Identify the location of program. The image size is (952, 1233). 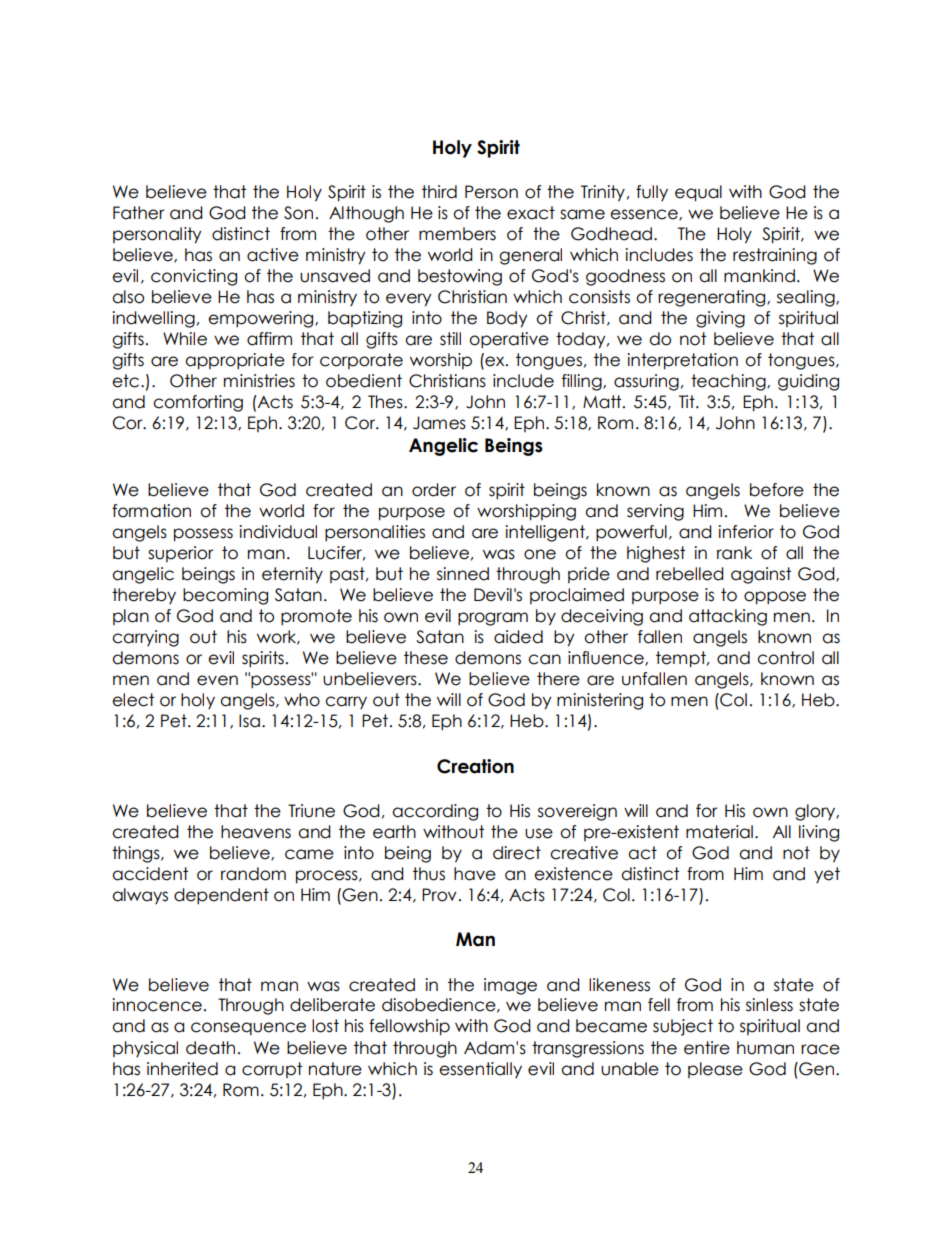
(493, 619).
